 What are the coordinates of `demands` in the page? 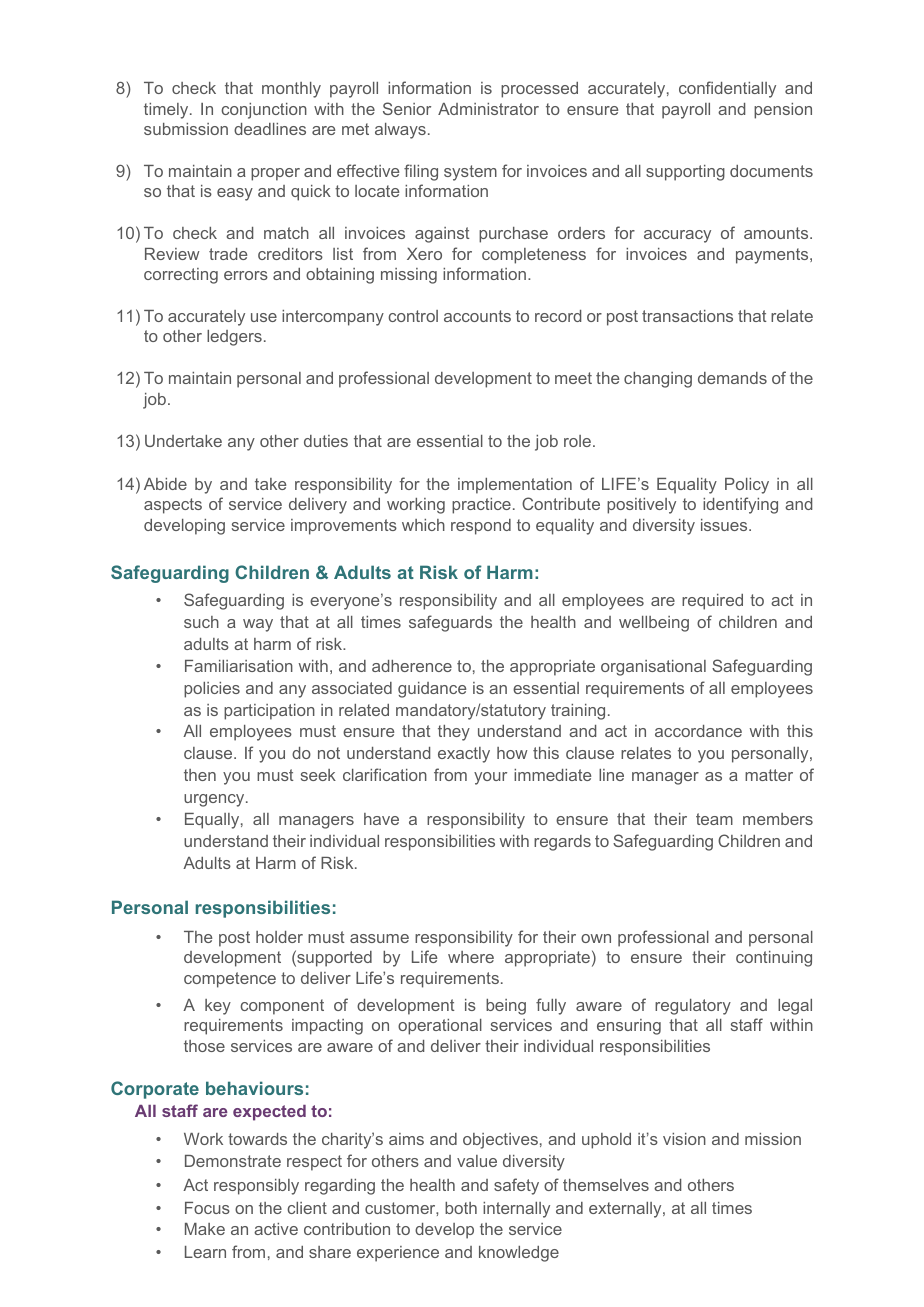 It's located at (732, 378).
